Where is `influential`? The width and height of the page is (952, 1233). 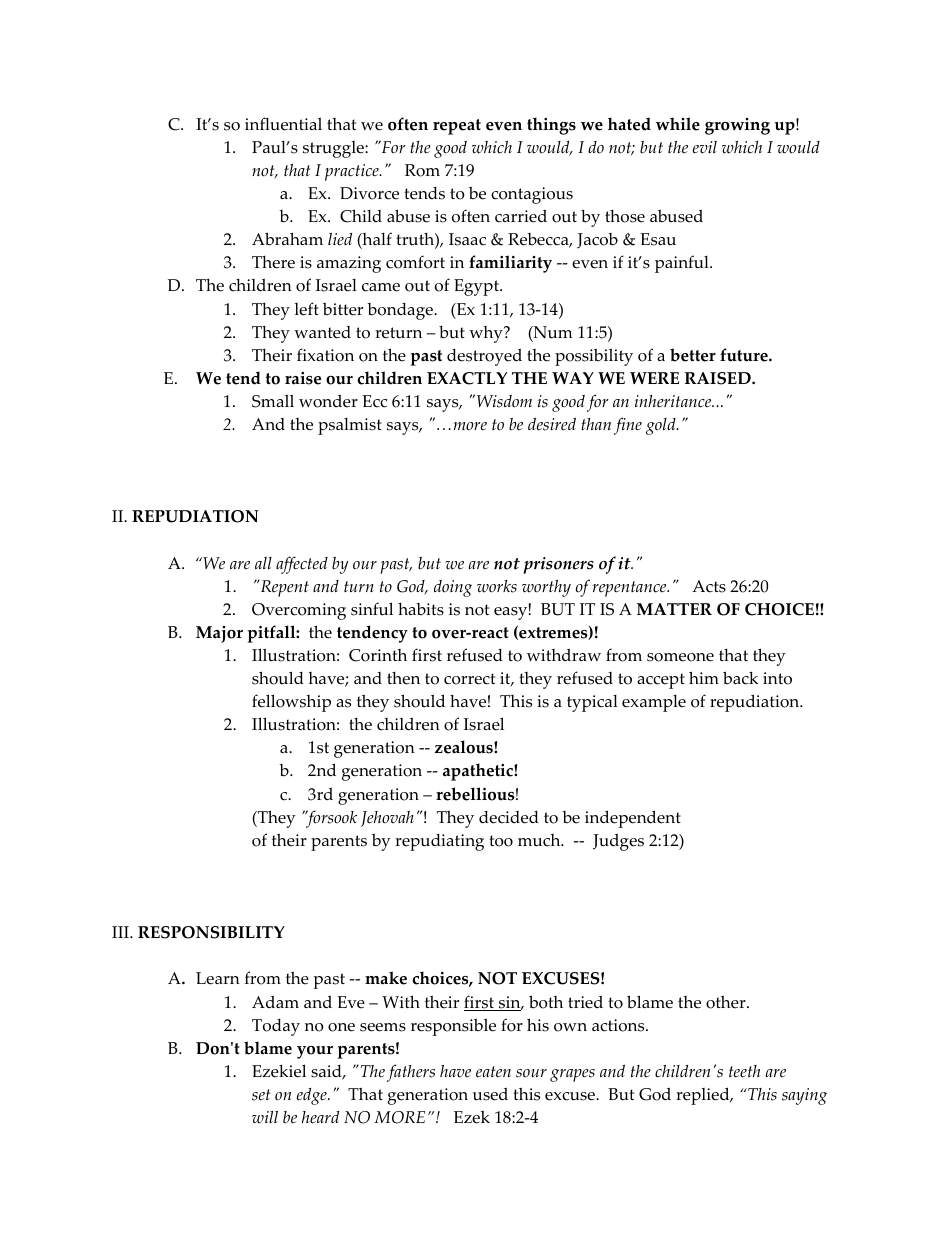 influential is located at coordinates (283, 124).
